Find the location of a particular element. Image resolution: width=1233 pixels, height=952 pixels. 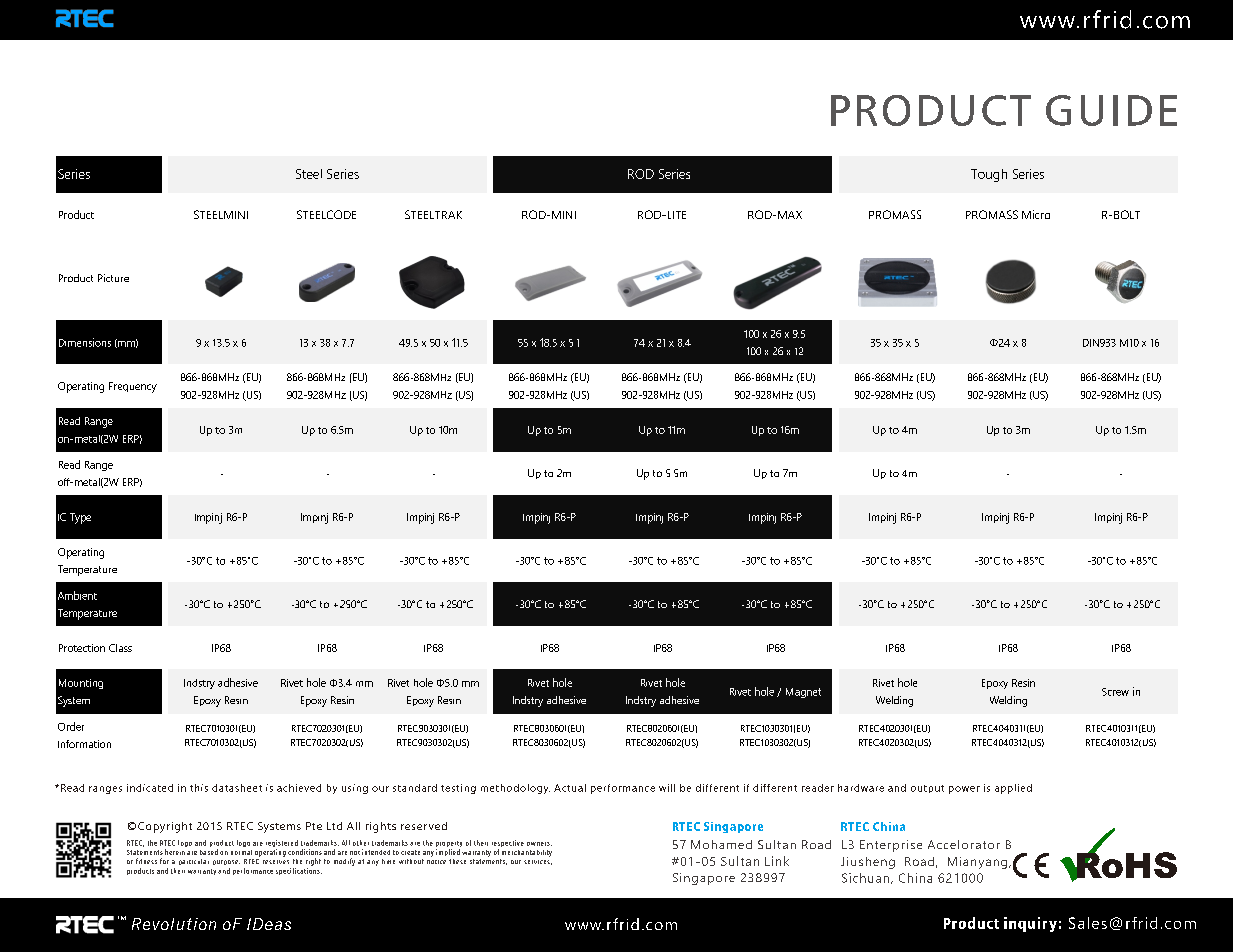

Frequency is located at coordinates (133, 387).
